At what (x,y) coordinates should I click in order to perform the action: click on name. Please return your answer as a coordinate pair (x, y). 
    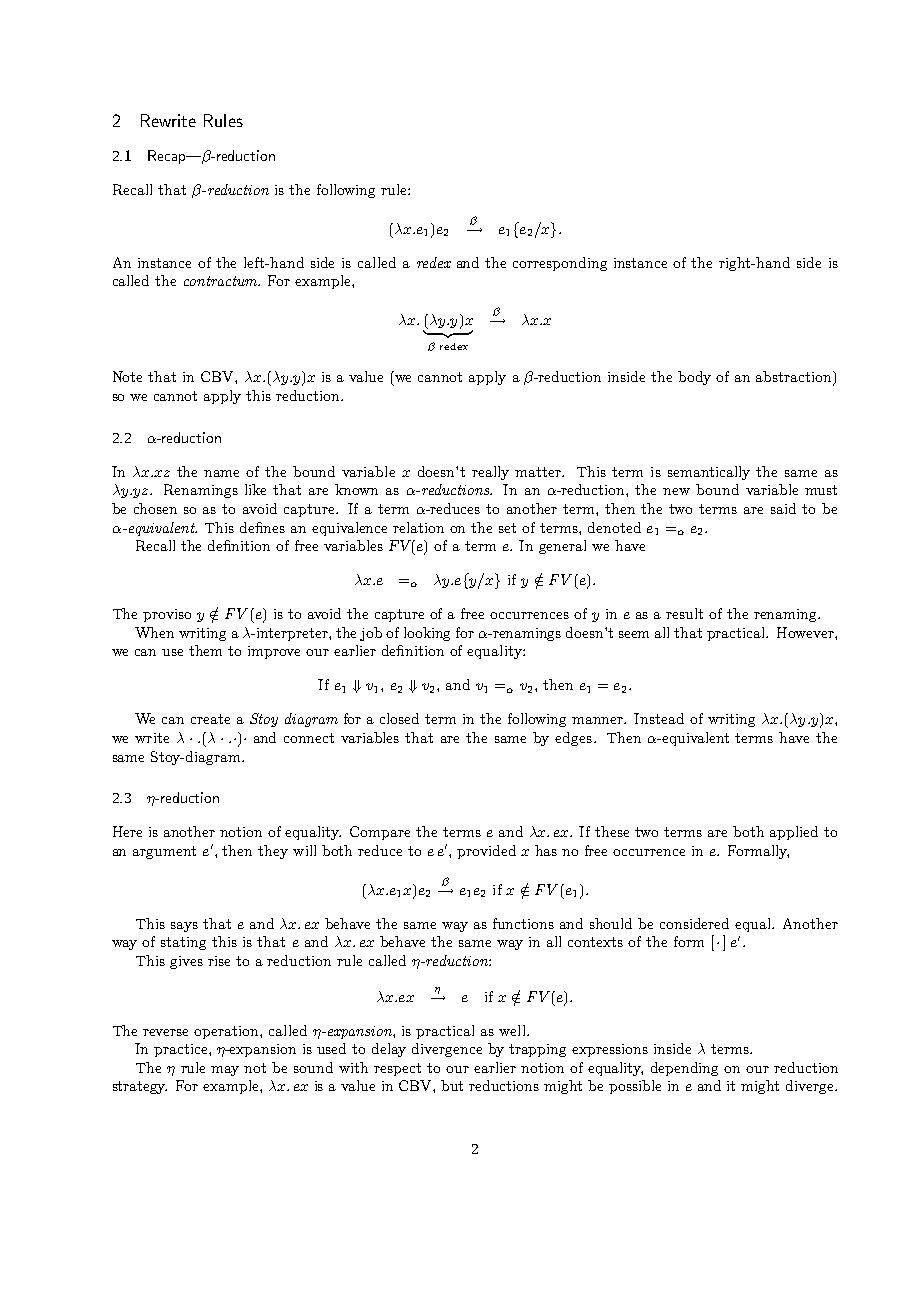
    Looking at the image, I should click on (221, 473).
